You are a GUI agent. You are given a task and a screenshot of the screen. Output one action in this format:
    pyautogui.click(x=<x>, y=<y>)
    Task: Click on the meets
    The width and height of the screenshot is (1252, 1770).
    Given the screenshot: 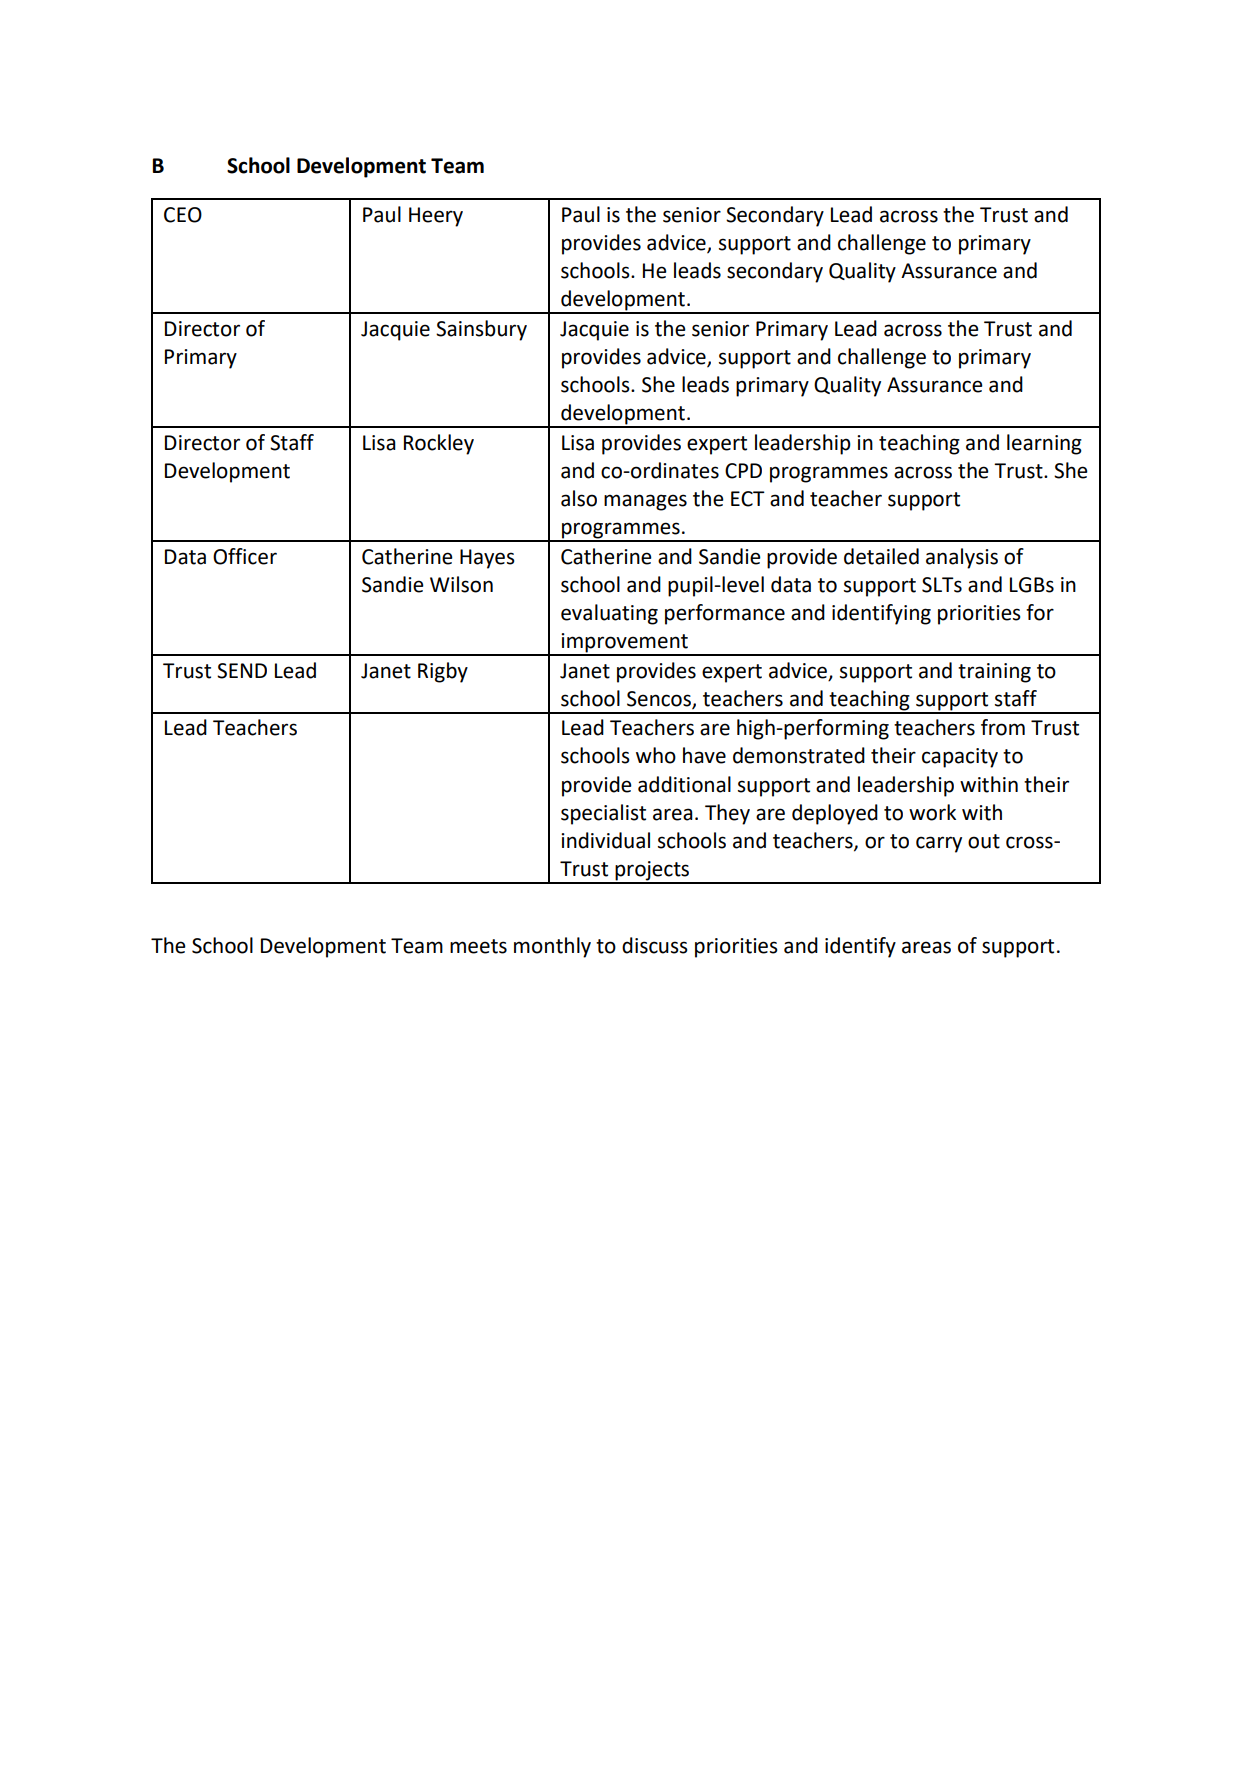 What is the action you would take?
    pyautogui.click(x=478, y=946)
